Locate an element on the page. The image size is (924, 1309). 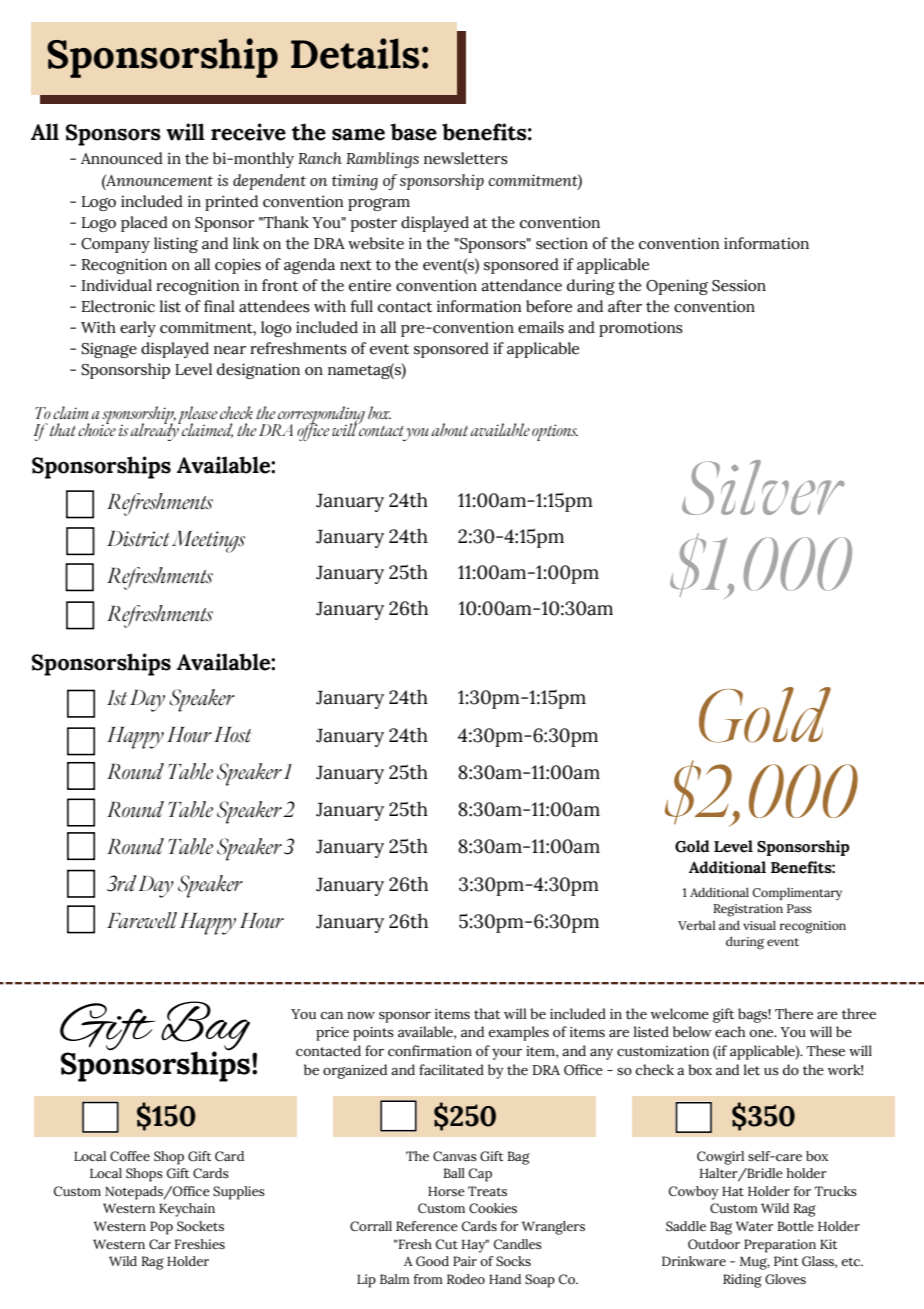
final is located at coordinates (219, 306).
